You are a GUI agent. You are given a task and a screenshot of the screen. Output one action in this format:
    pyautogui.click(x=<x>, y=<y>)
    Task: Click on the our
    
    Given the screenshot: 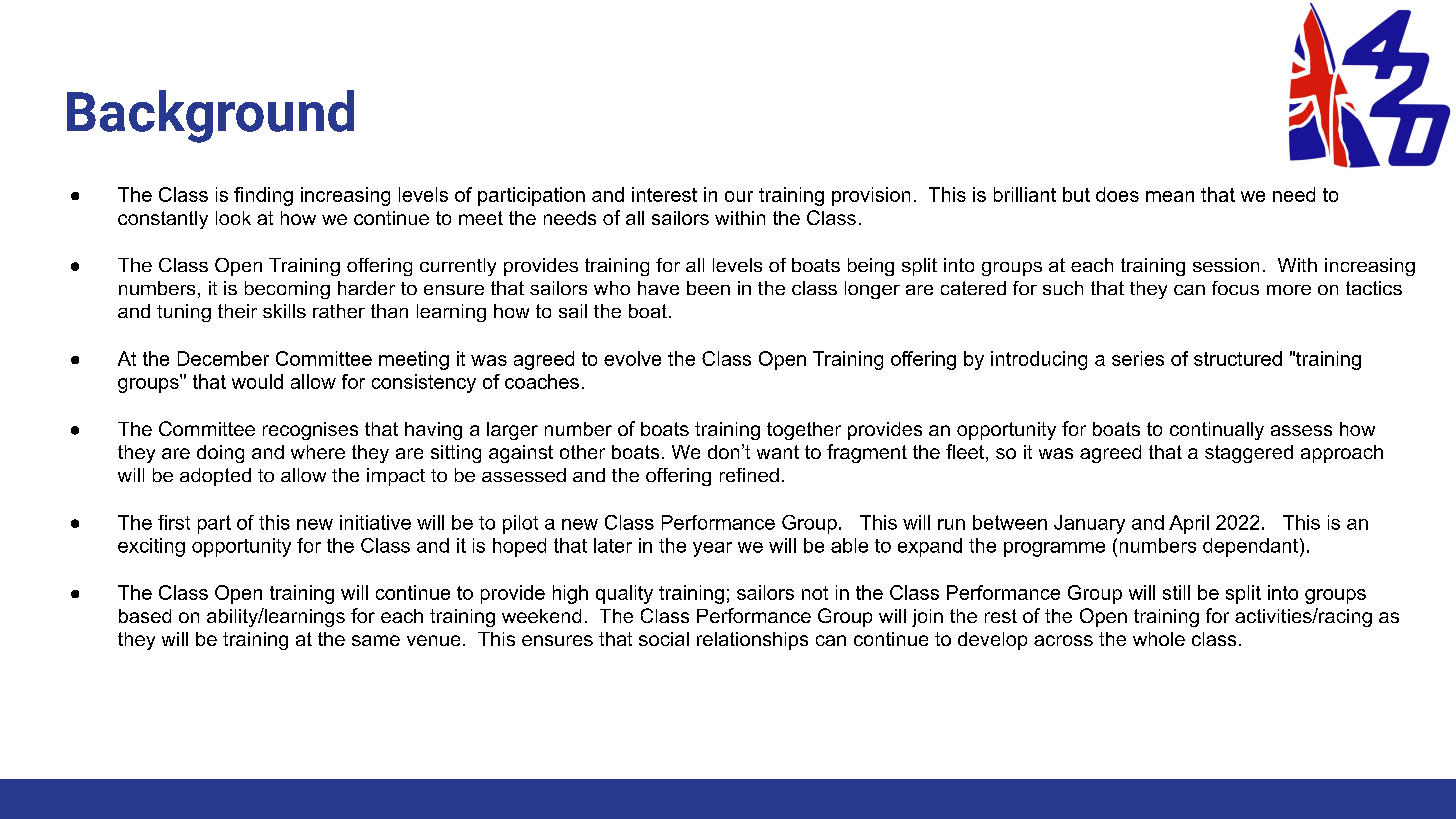 What is the action you would take?
    pyautogui.click(x=739, y=196)
